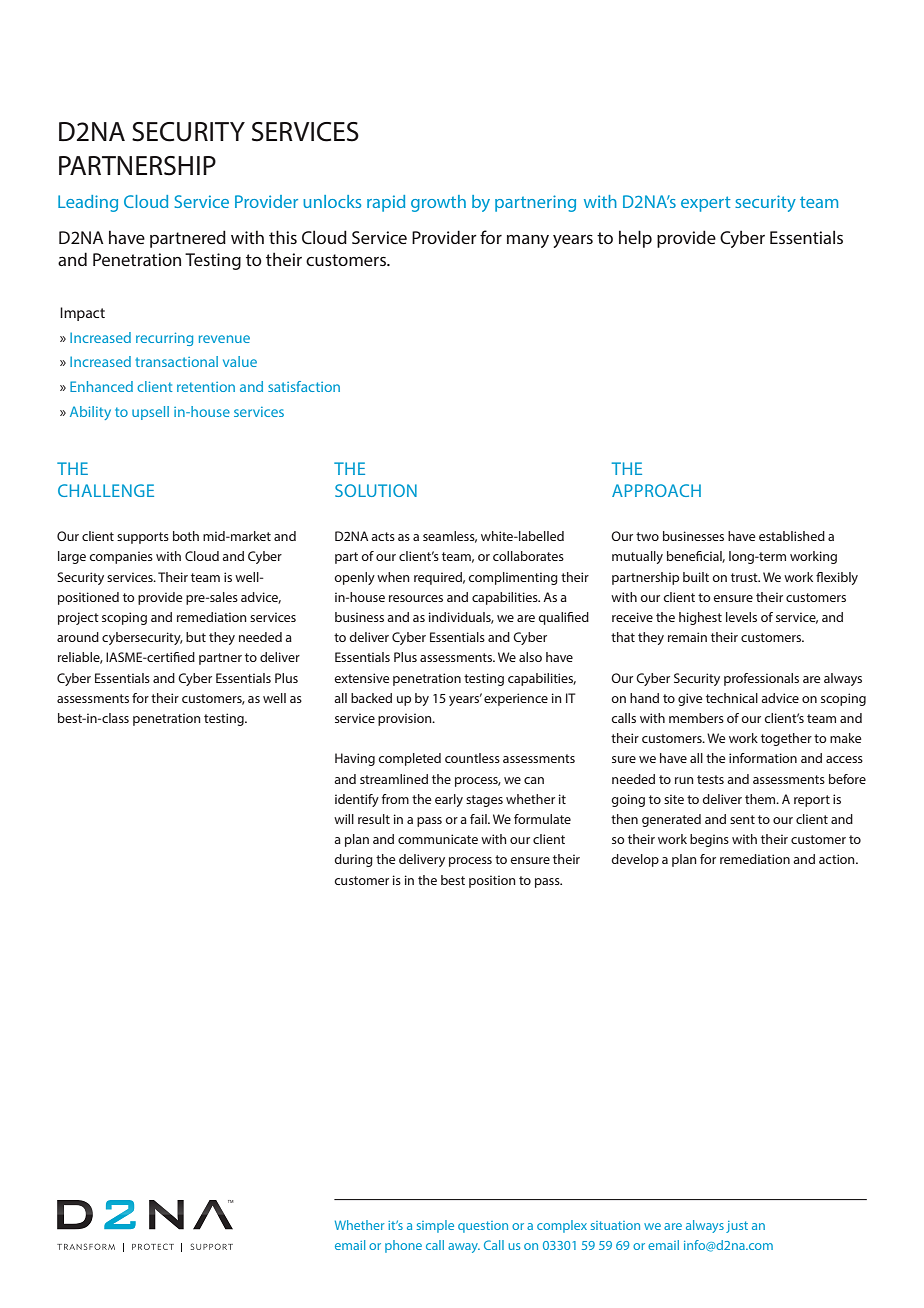 This screenshot has height=1308, width=924. Describe the element at coordinates (438, 839) in the screenshot. I see `communicate` at that location.
